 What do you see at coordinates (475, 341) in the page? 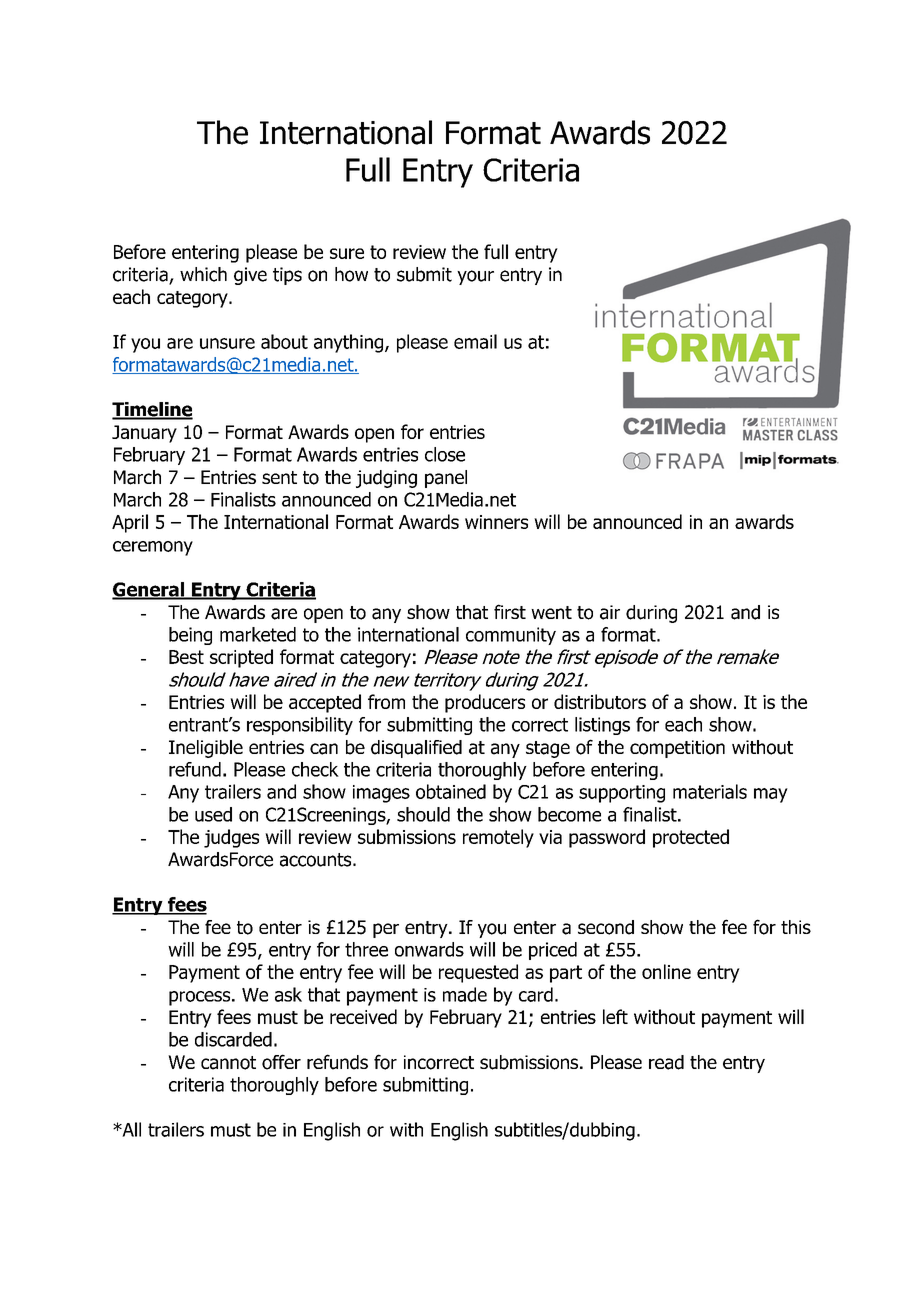
I see `email` at bounding box center [475, 341].
